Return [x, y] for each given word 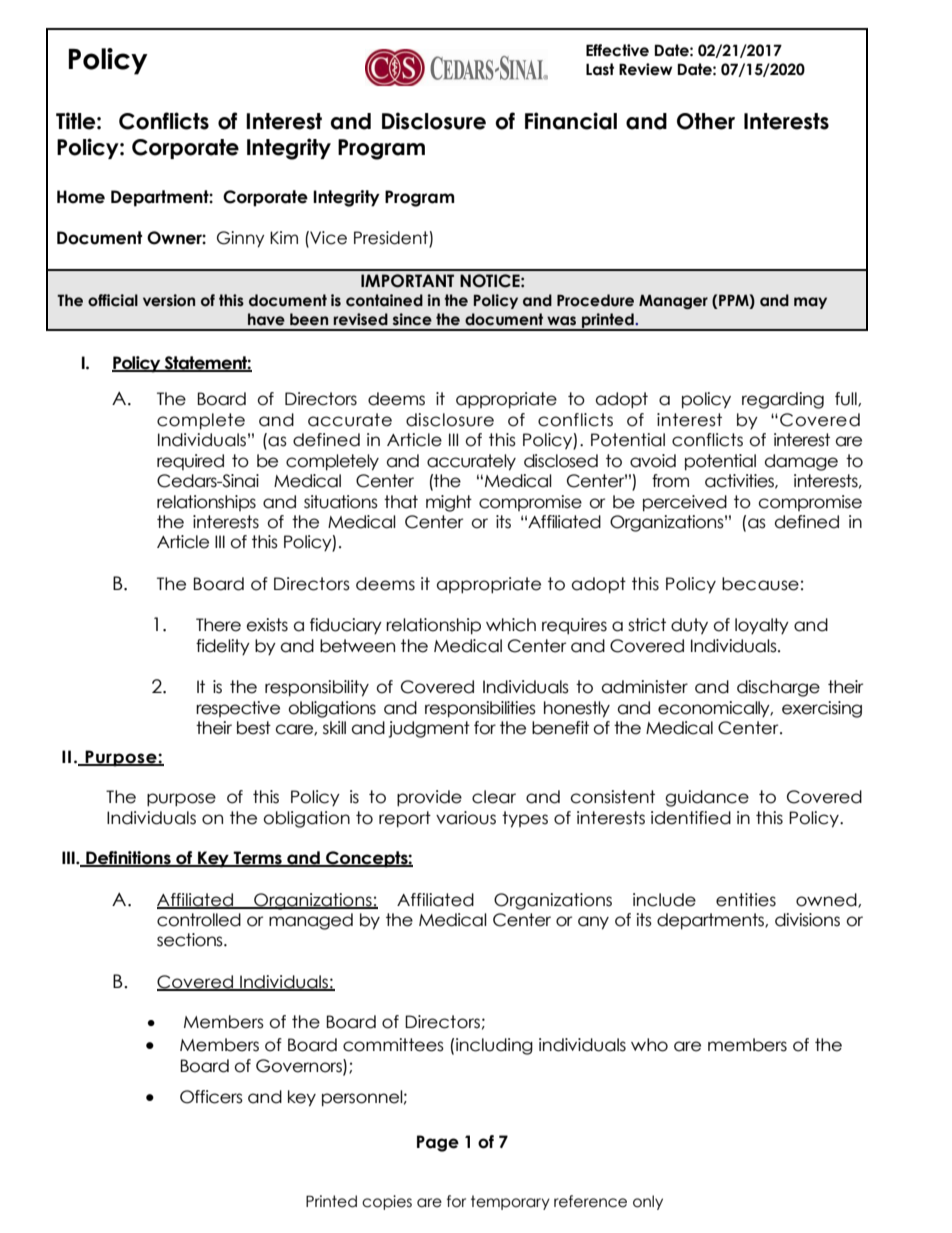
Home [81, 197]
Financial [571, 121]
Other [706, 121]
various [466, 818]
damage [801, 462]
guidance [707, 798]
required [190, 462]
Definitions [128, 859]
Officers [211, 1097]
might [449, 503]
